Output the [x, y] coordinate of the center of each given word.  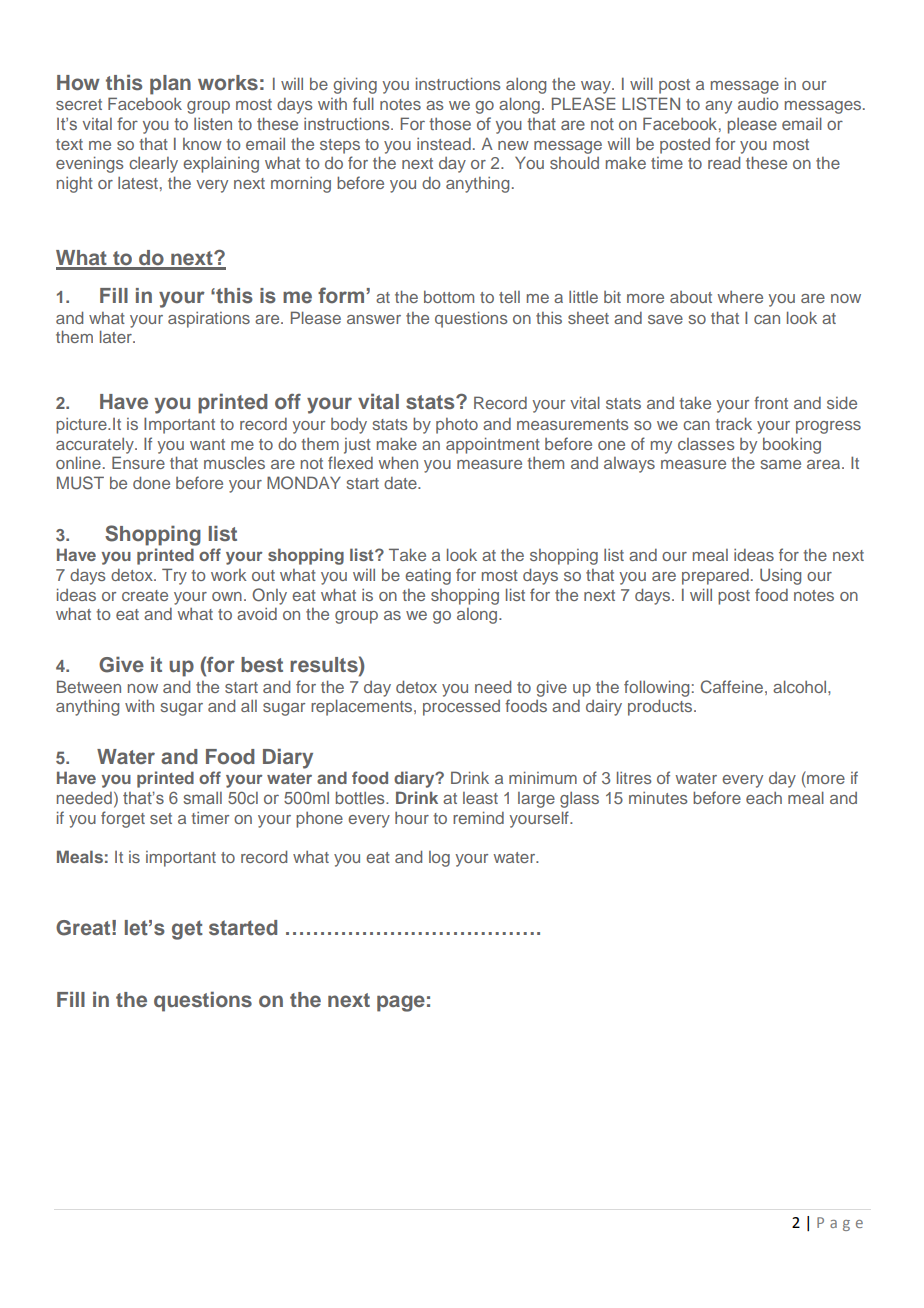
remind [478, 817]
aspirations [209, 320]
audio [758, 103]
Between [89, 686]
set [161, 818]
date [401, 483]
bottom [449, 297]
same [781, 464]
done [151, 482]
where [740, 297]
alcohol [801, 686]
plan [170, 85]
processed [461, 708]
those [450, 123]
